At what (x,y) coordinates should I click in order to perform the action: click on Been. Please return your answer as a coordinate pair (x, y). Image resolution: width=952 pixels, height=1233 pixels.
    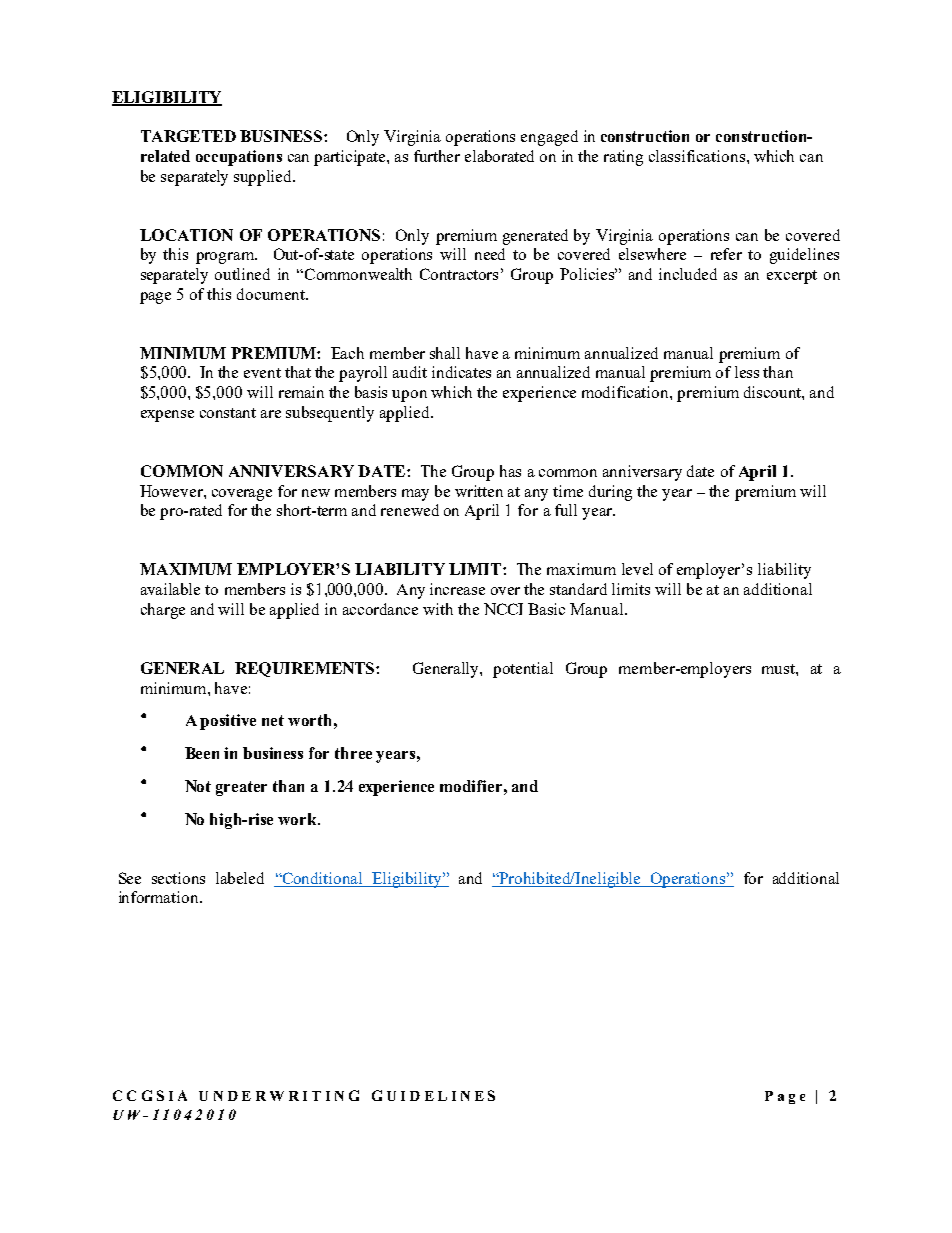
    Looking at the image, I should click on (202, 753).
